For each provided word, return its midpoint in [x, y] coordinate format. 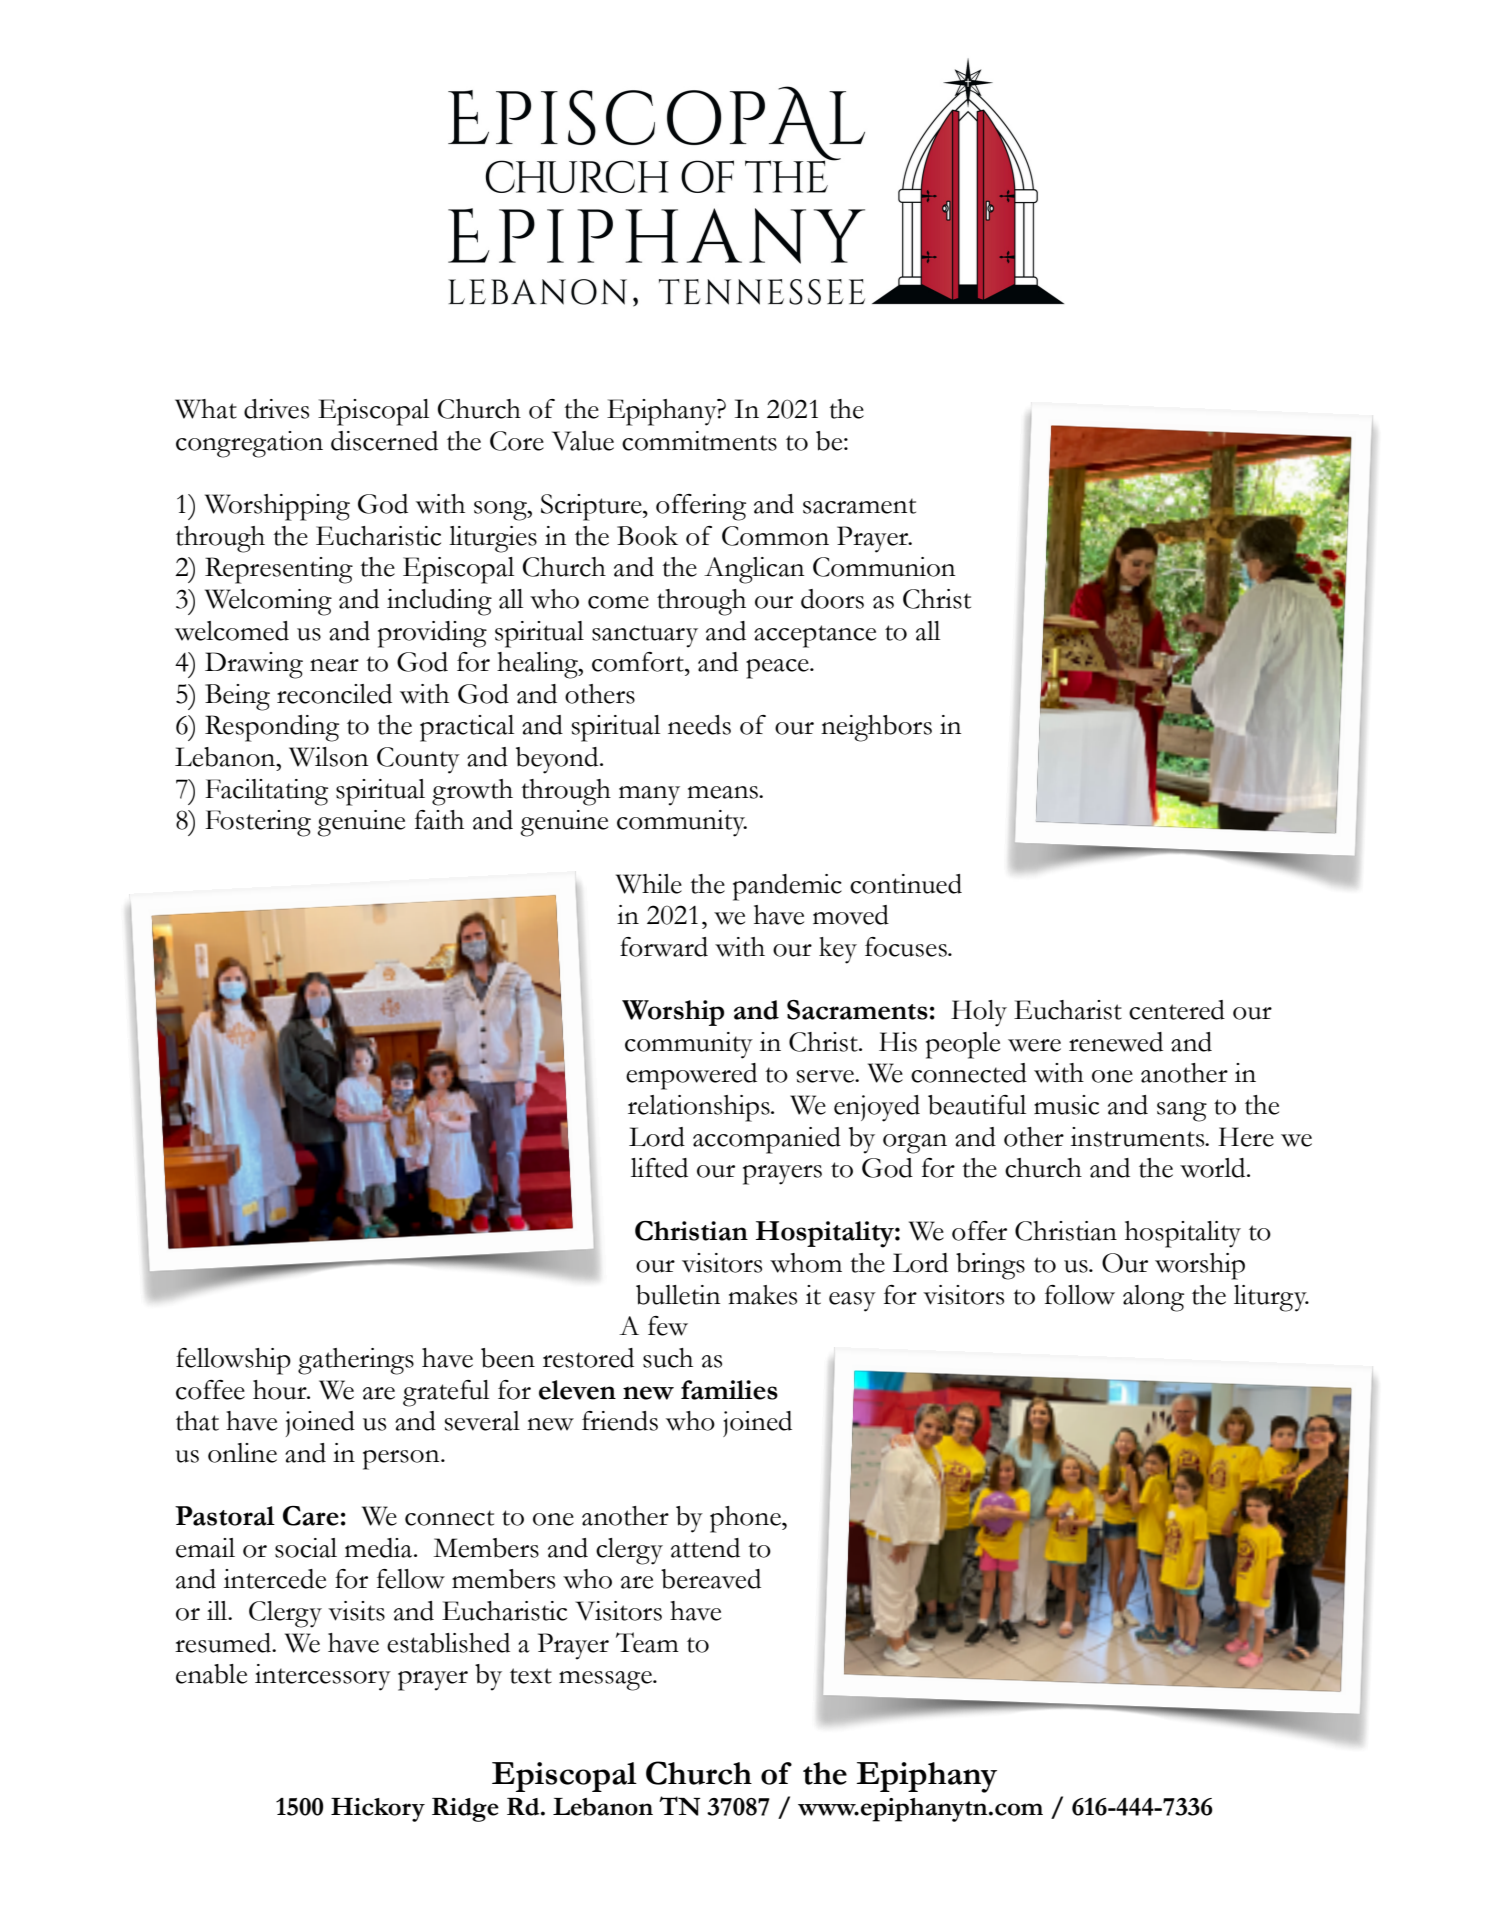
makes [762, 1295]
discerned [384, 441]
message [606, 1681]
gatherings [356, 1361]
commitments [699, 441]
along [1153, 1298]
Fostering [258, 823]
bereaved [711, 1579]
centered [1177, 1010]
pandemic [787, 887]
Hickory [378, 1810]
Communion [884, 567]
